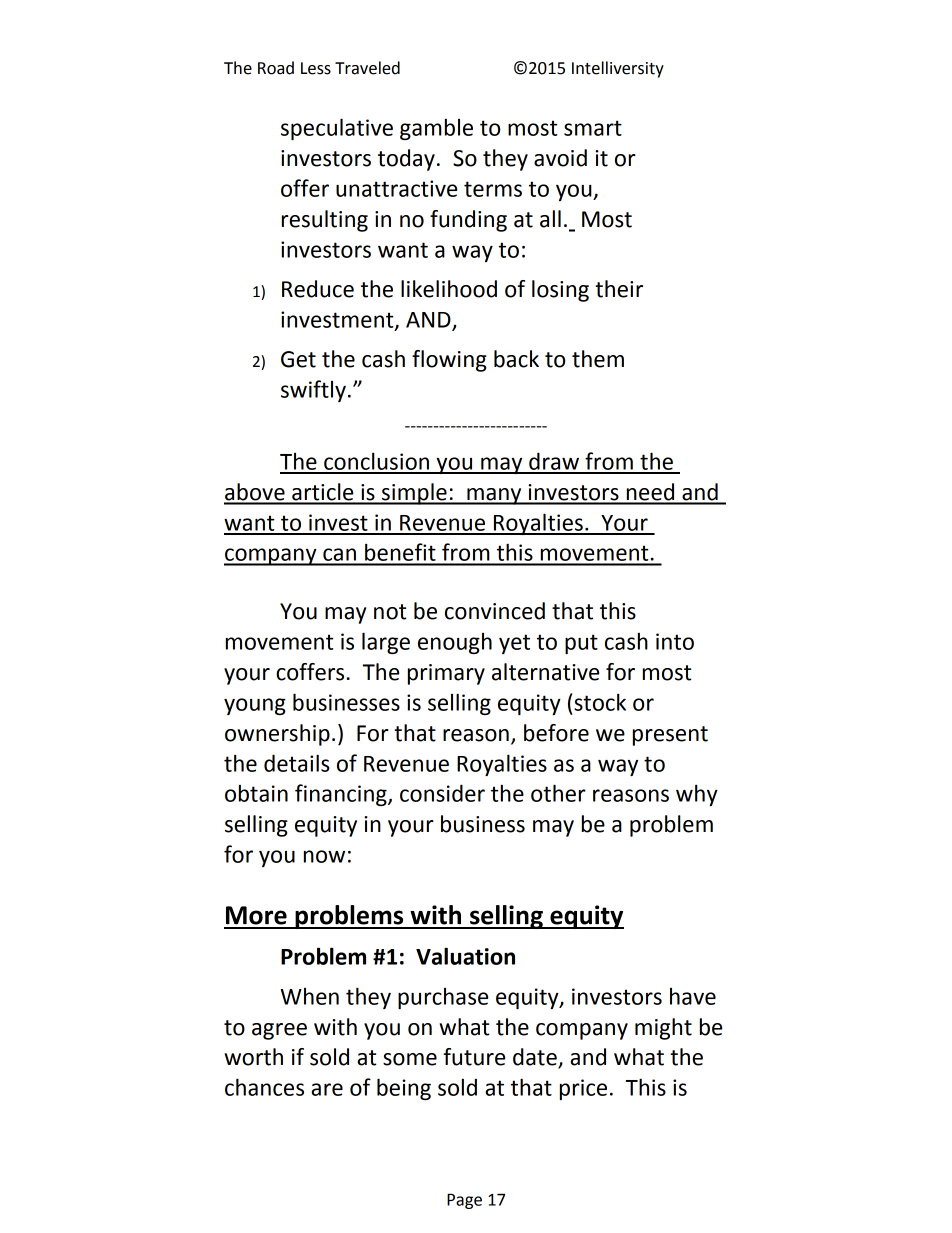 The width and height of the screenshot is (952, 1233). What do you see at coordinates (436, 129) in the screenshot?
I see `gamble` at bounding box center [436, 129].
